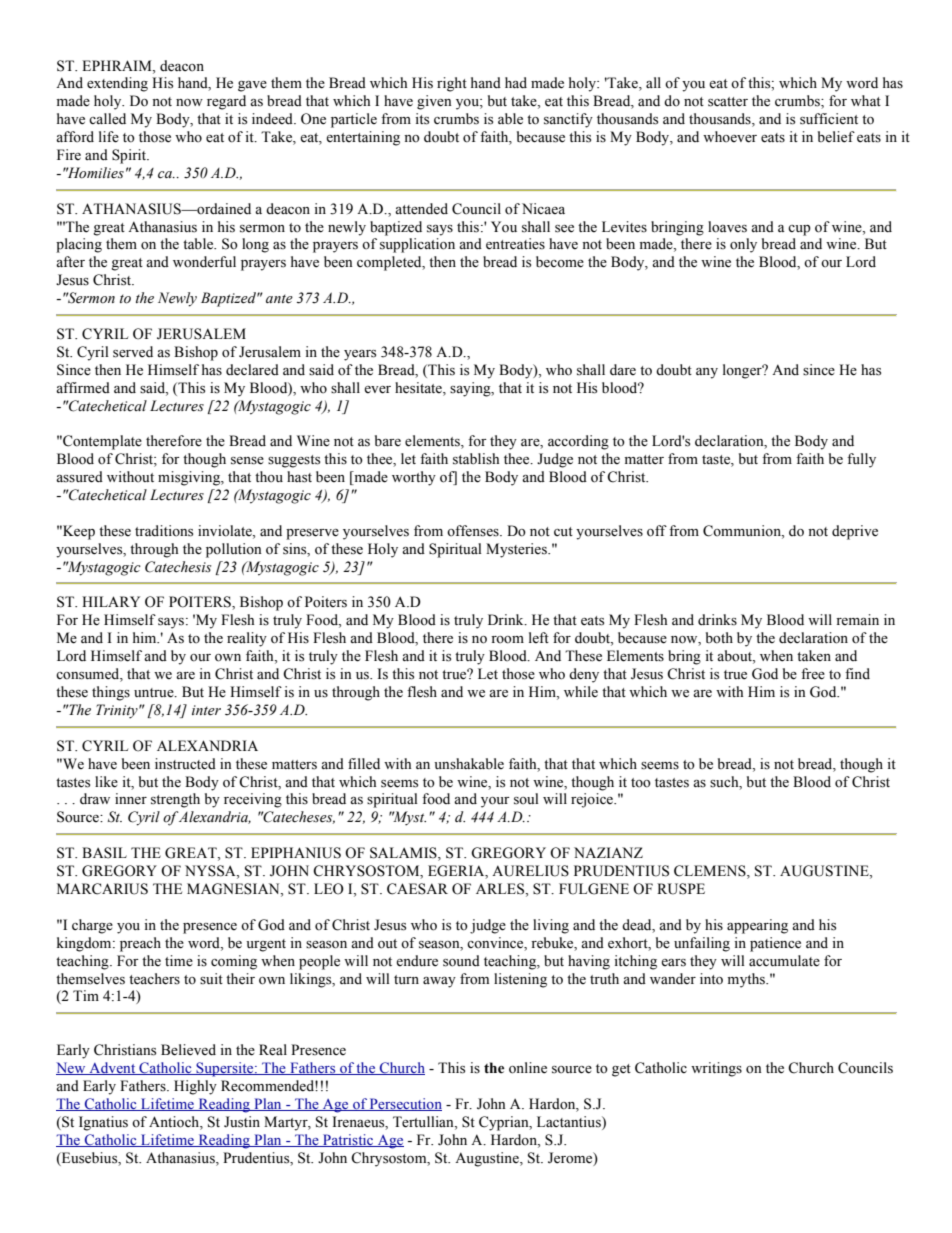  Describe the element at coordinates (476, 459) in the screenshot. I see `stablish` at that location.
